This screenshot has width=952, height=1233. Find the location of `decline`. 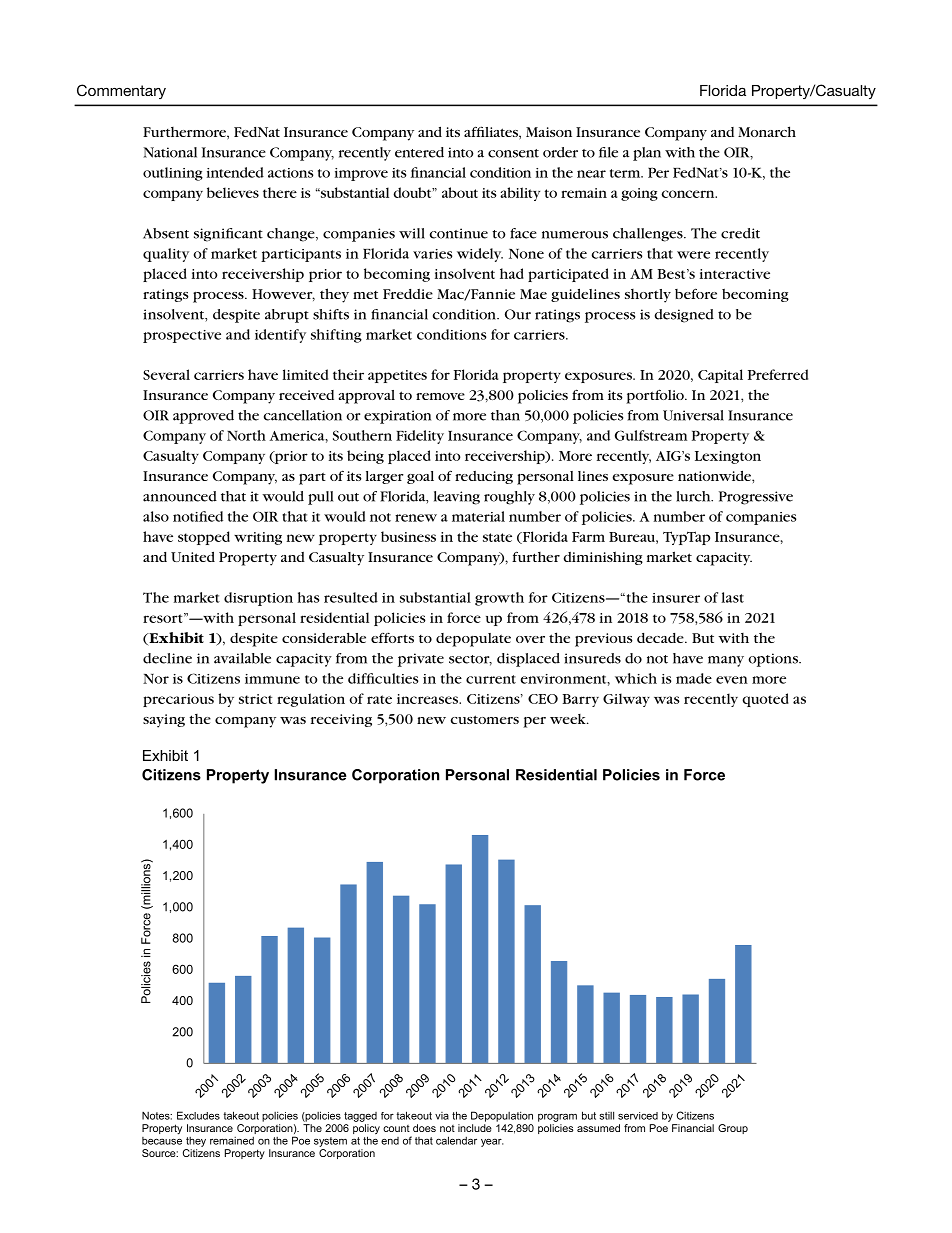

decline is located at coordinates (167, 658).
